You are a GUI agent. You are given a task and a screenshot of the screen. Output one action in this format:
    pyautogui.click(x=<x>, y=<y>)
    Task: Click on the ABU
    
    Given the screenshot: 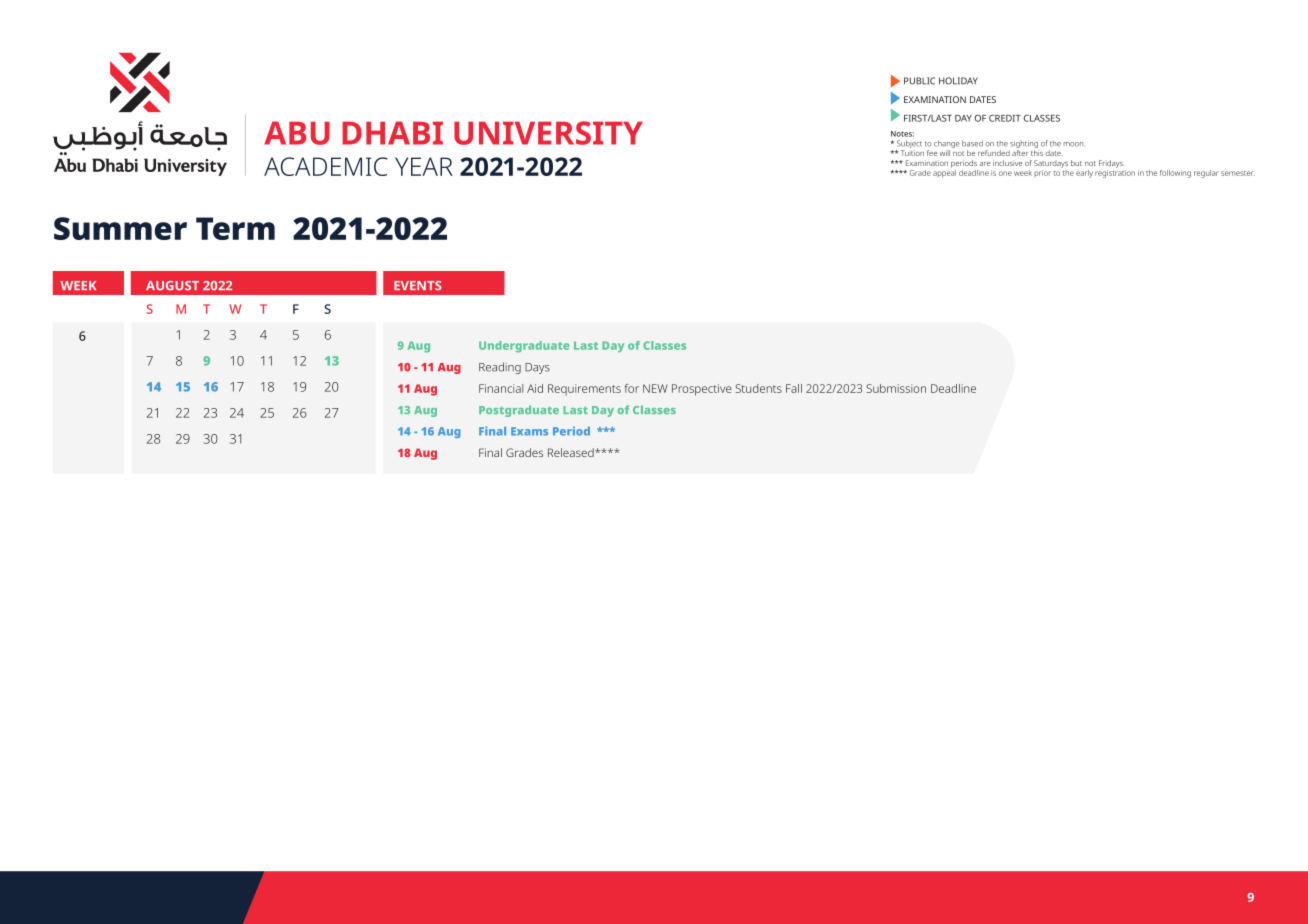 What is the action you would take?
    pyautogui.click(x=297, y=133)
